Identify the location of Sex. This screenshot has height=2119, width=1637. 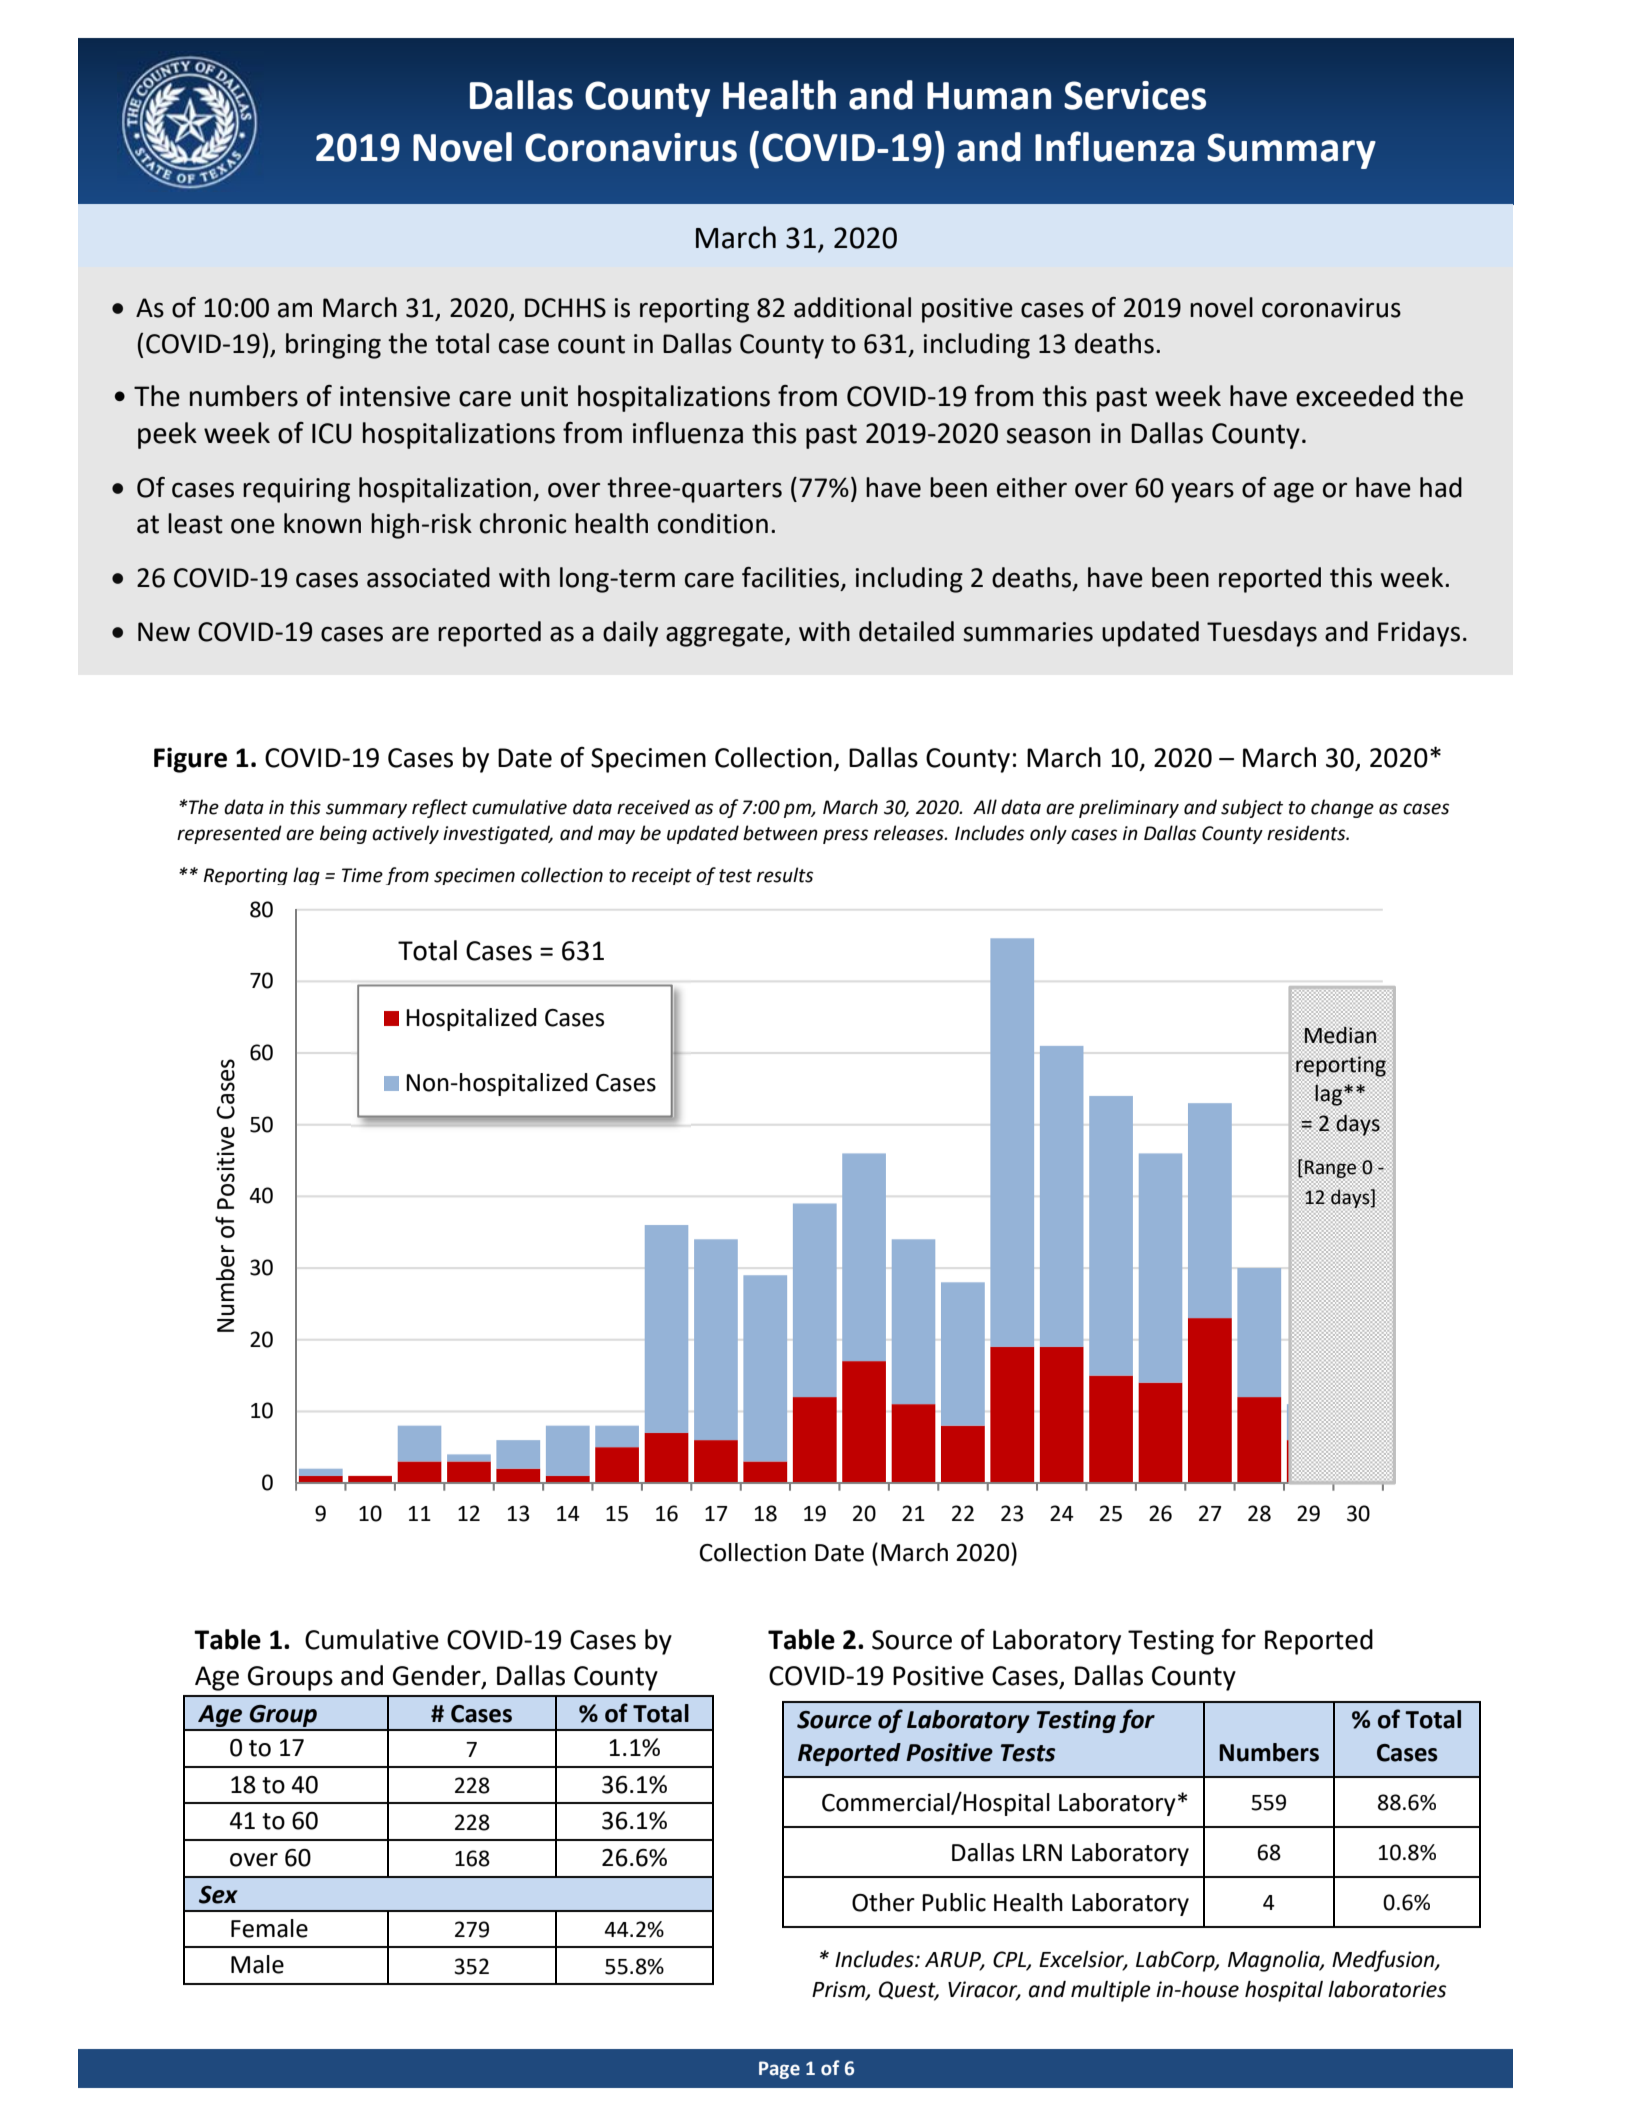
(218, 1895).
